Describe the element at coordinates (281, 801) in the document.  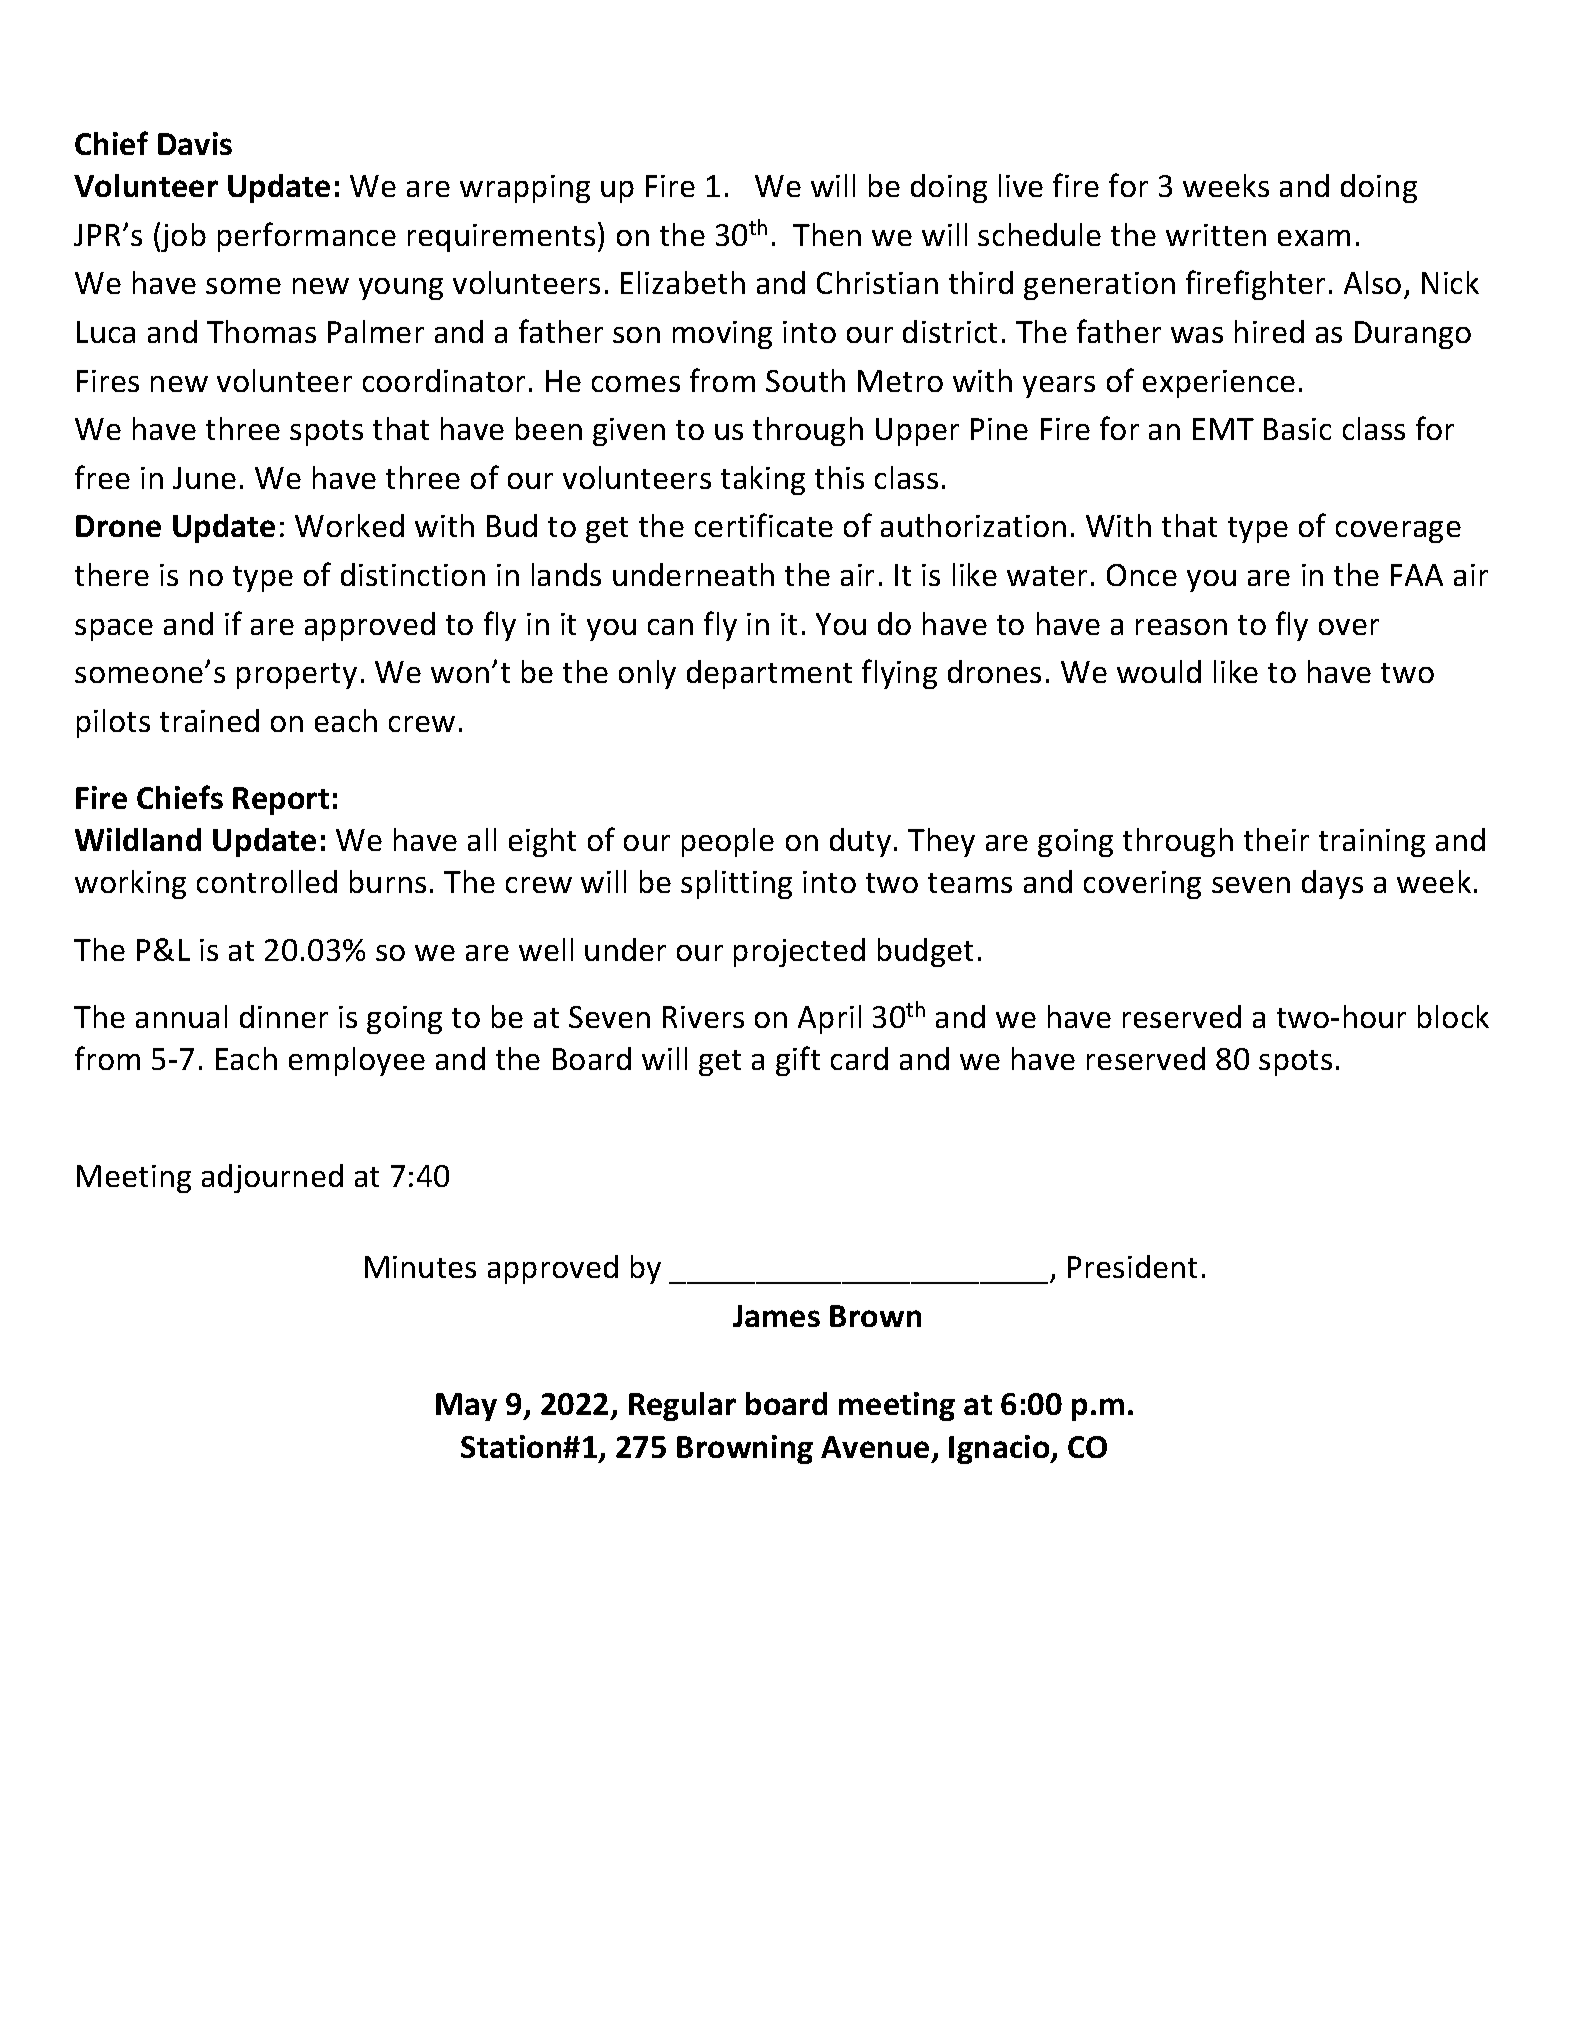
I see `Report` at that location.
